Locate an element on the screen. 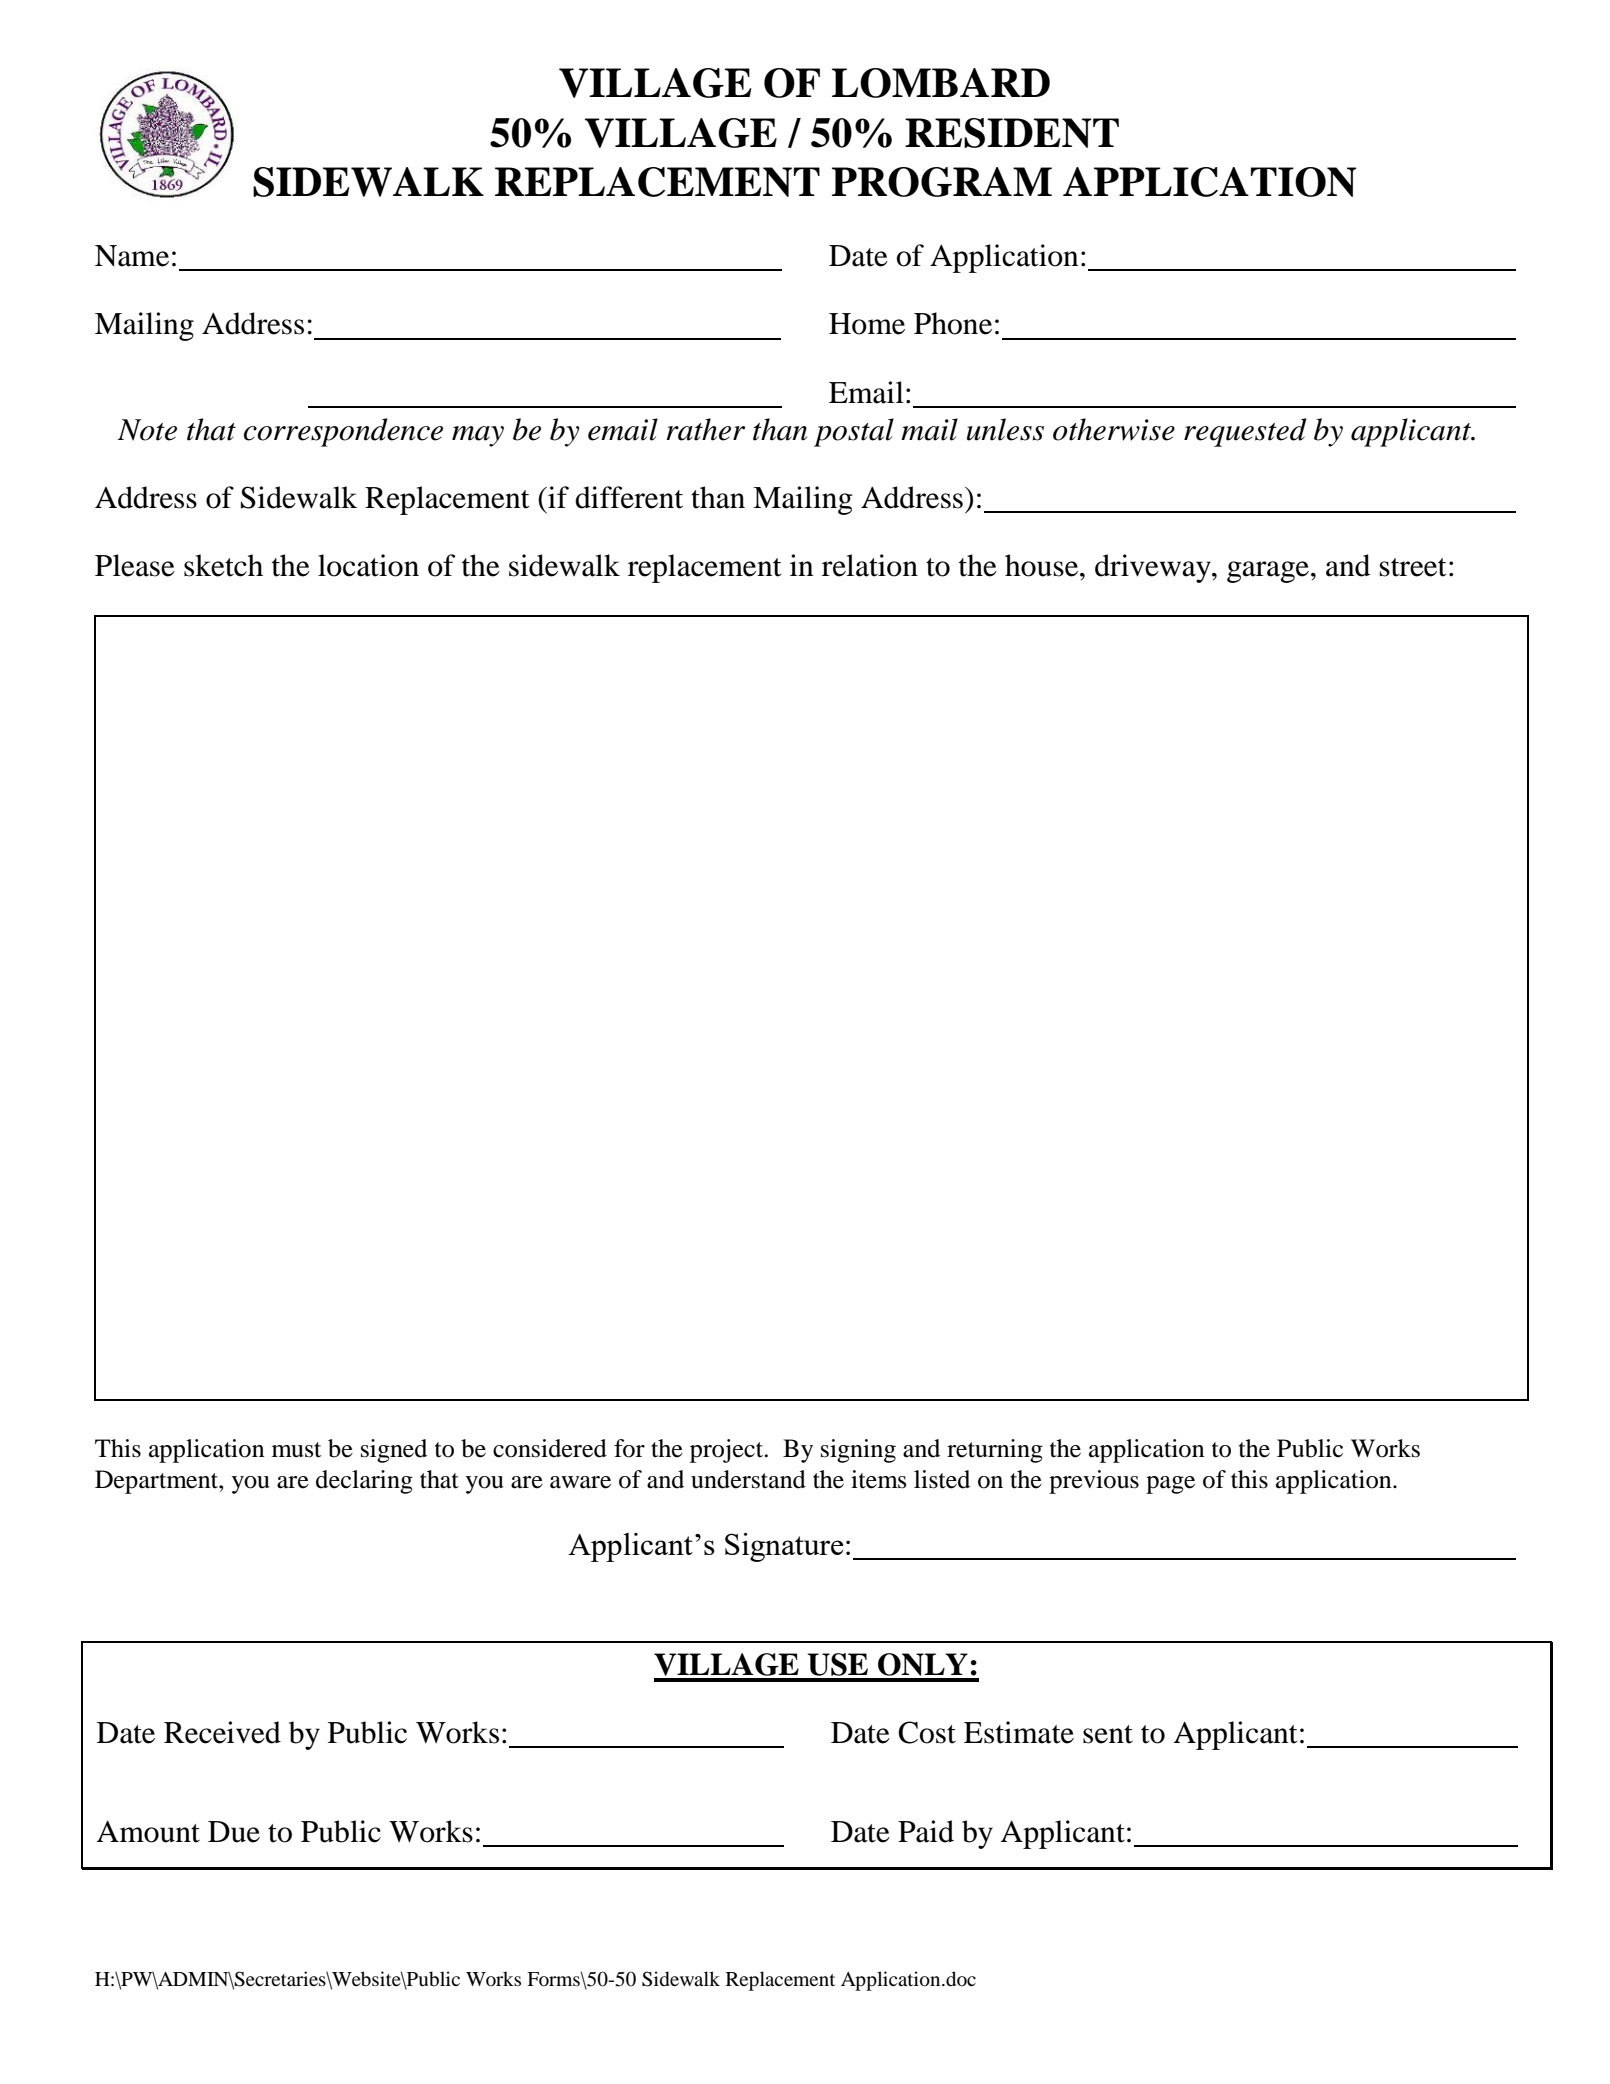 The image size is (1610, 2084). RESIDENT is located at coordinates (1012, 133).
